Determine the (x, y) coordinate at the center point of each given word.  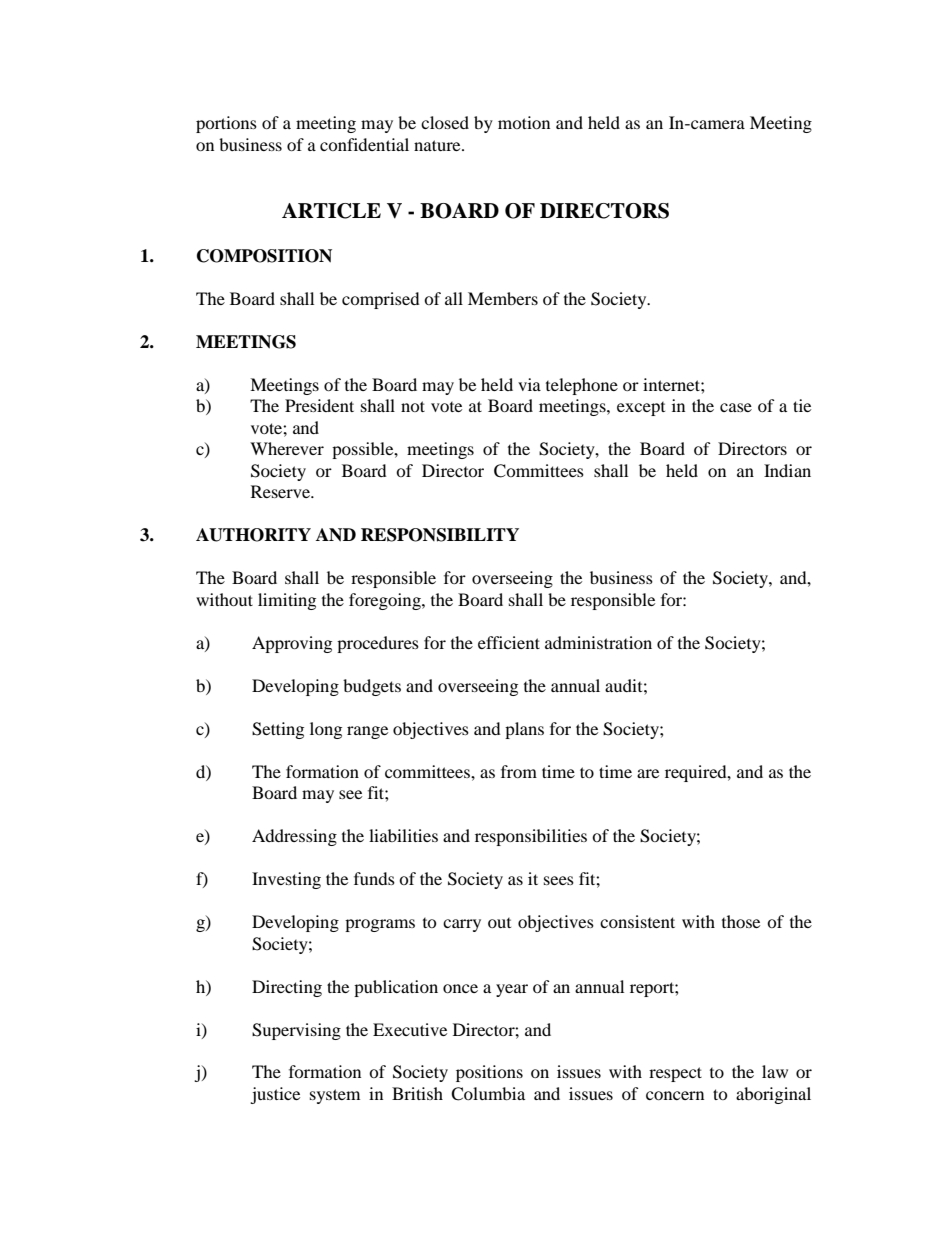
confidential (364, 144)
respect (675, 1074)
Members (503, 298)
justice (275, 1095)
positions (489, 1073)
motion (524, 122)
